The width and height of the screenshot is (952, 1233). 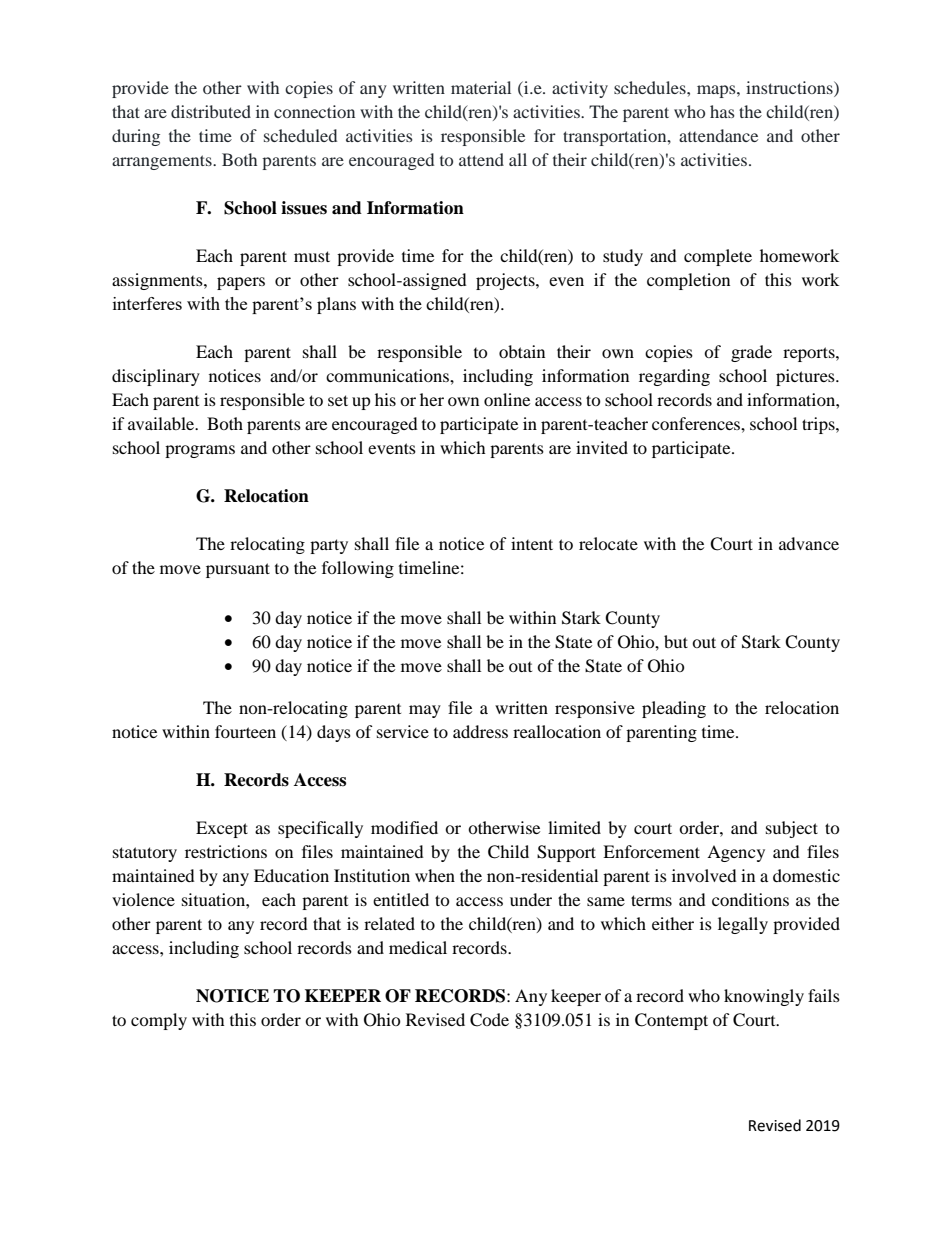 What do you see at coordinates (481, 87) in the screenshot?
I see `material` at bounding box center [481, 87].
